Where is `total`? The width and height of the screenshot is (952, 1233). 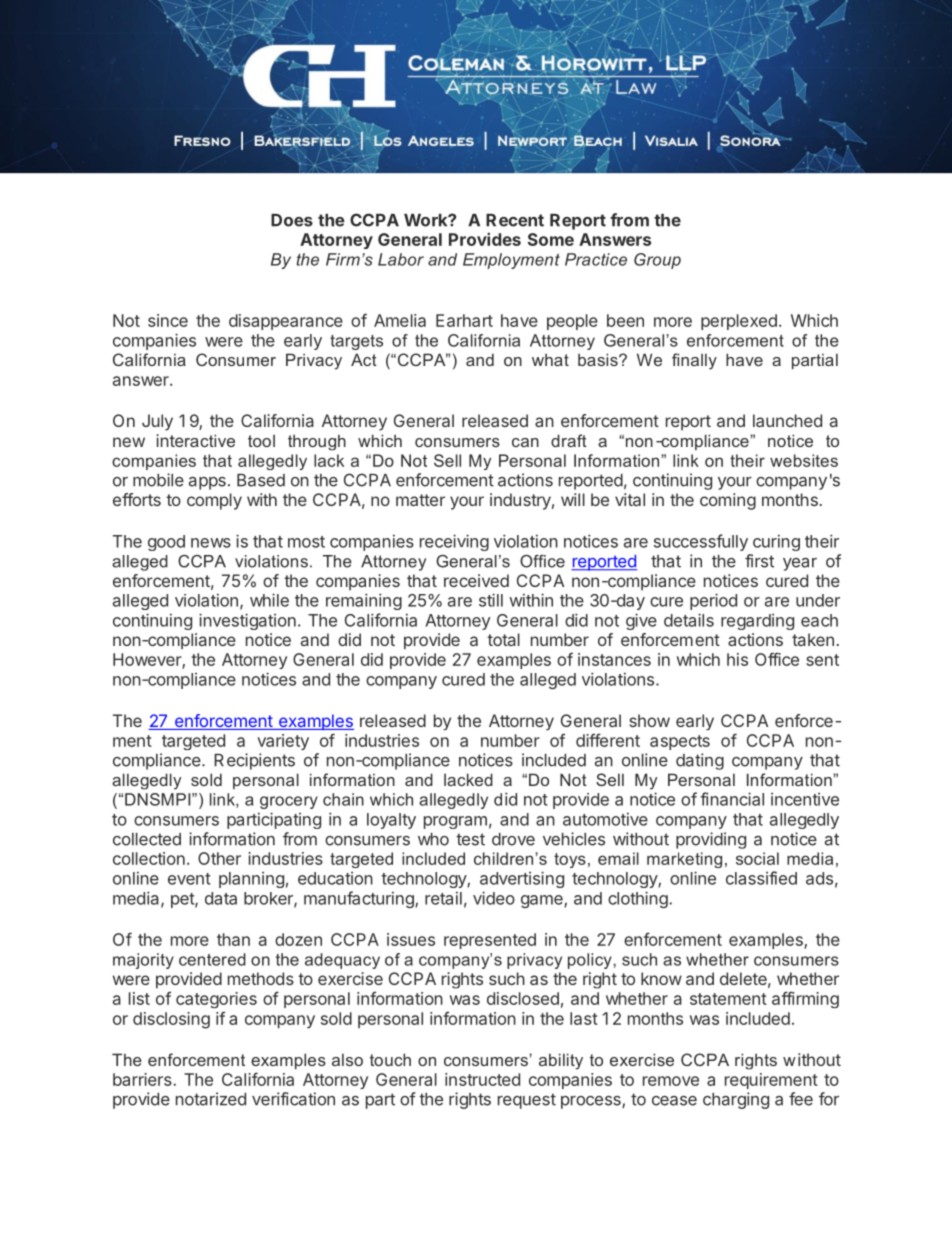
total is located at coordinates (503, 639).
